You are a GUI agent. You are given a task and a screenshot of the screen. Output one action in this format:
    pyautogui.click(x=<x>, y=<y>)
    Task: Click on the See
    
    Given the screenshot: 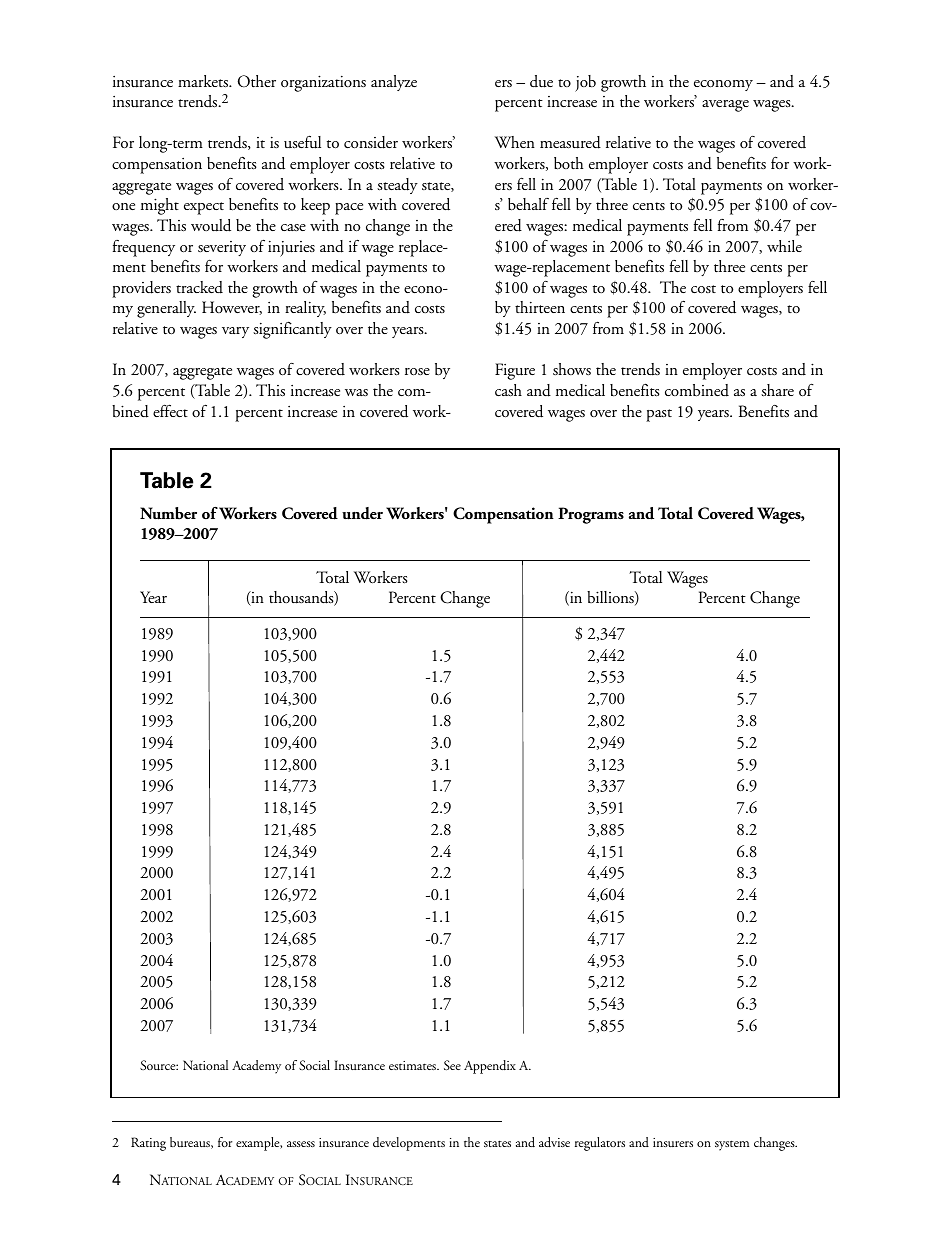 What is the action you would take?
    pyautogui.click(x=452, y=1065)
